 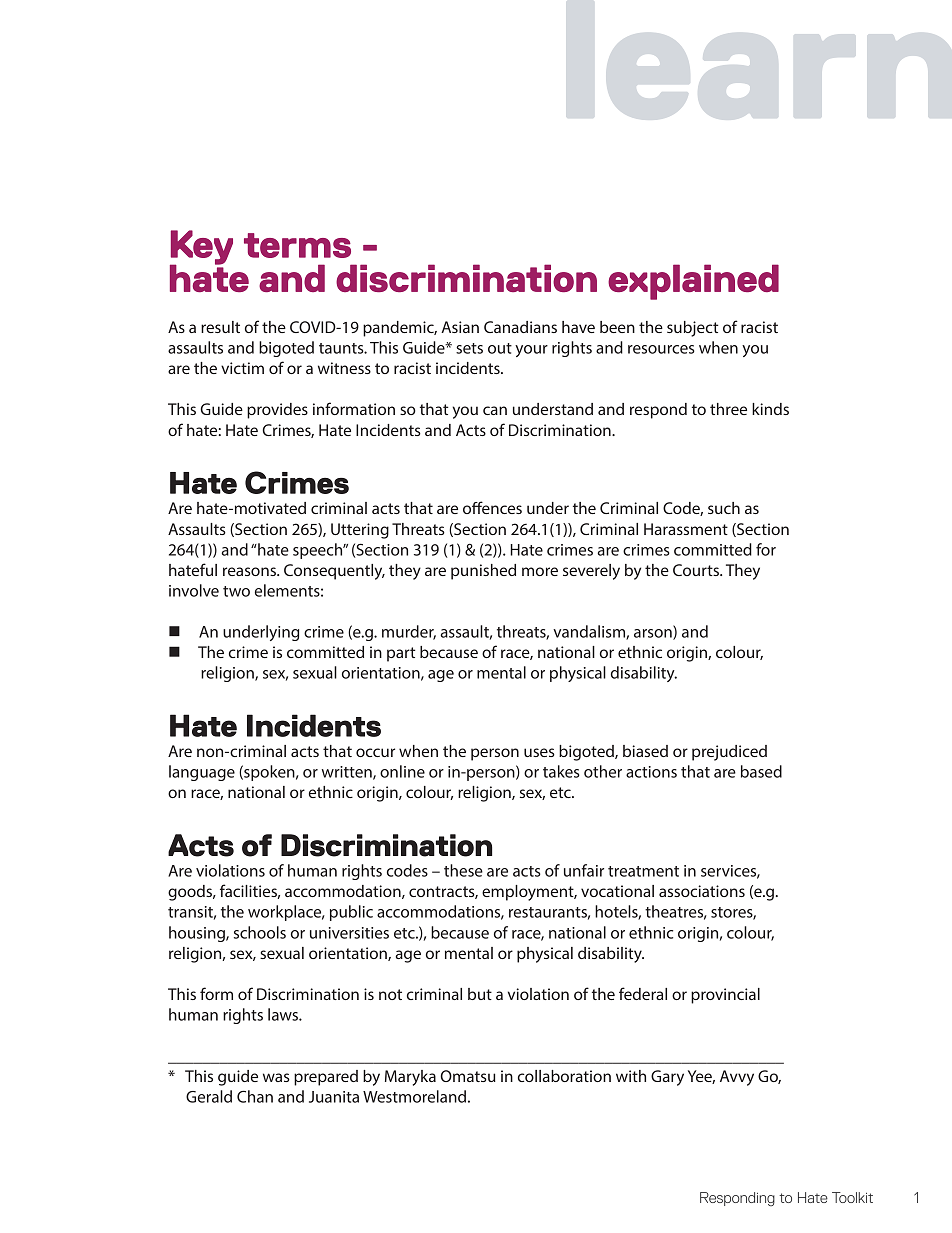 I want to click on language, so click(x=202, y=773).
